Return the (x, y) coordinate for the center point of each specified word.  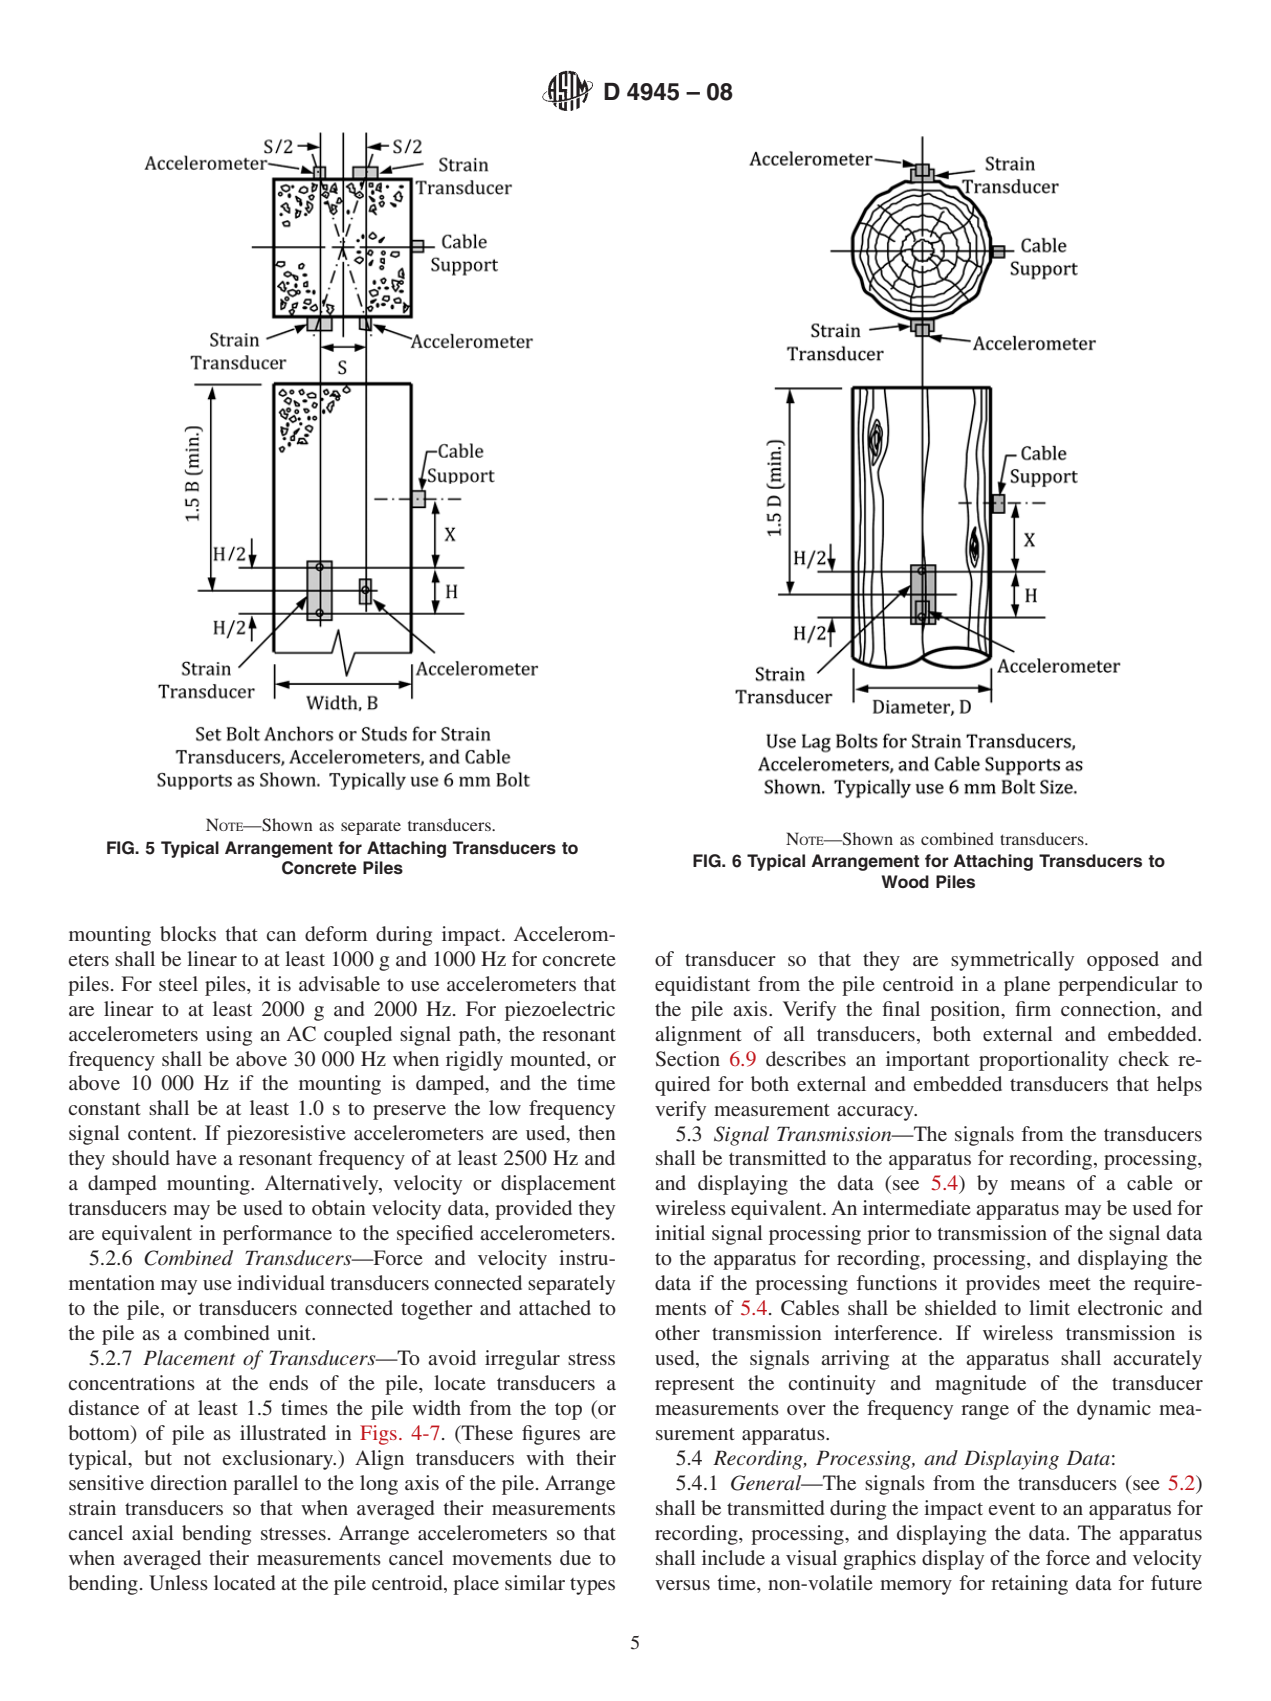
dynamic (1114, 1410)
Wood (905, 881)
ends (288, 1382)
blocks (188, 933)
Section (688, 1059)
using (229, 1036)
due (575, 1557)
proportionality (1044, 1061)
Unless (178, 1583)
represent (694, 1386)
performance (277, 1235)
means (1037, 1185)
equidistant (702, 986)
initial (680, 1232)
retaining (1029, 1585)
